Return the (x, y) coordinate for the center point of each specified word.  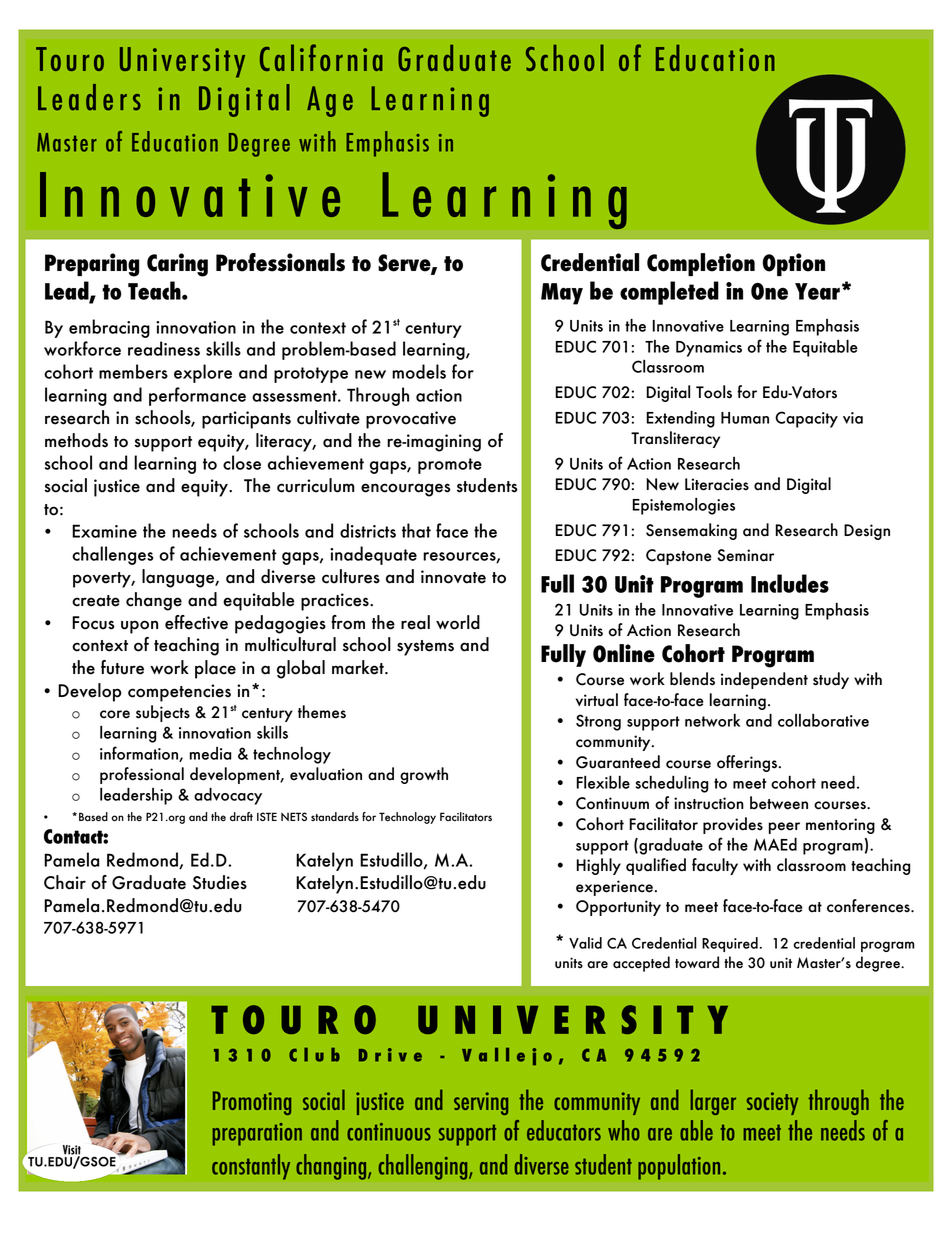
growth (424, 775)
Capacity (806, 419)
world (458, 622)
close (242, 462)
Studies (220, 882)
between (779, 803)
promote (450, 466)
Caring (177, 265)
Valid (585, 943)
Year (817, 291)
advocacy (228, 796)
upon (139, 627)
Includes (790, 583)
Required (730, 944)
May (562, 294)
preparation (257, 1134)
